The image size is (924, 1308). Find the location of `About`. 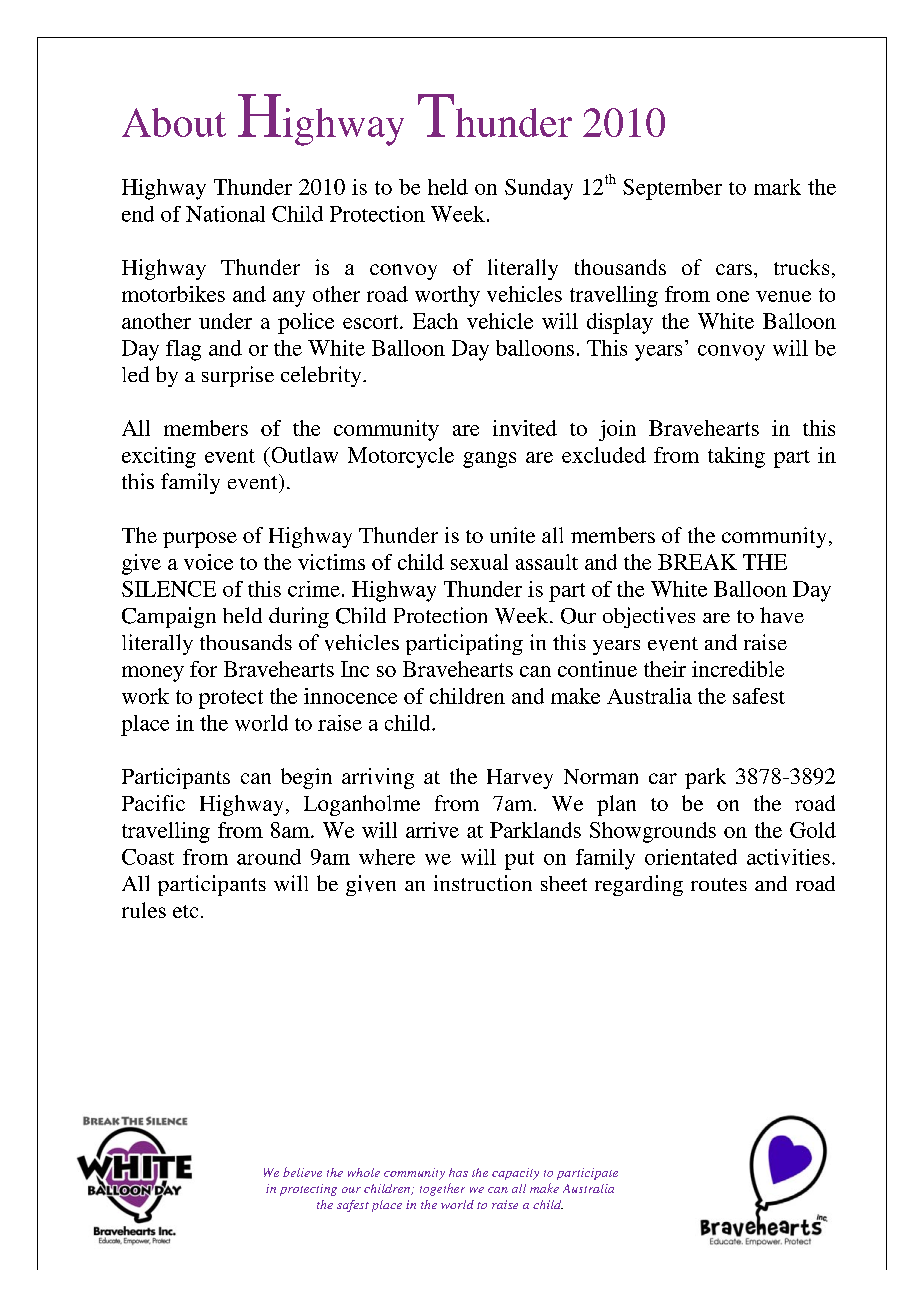

About is located at coordinates (174, 122).
